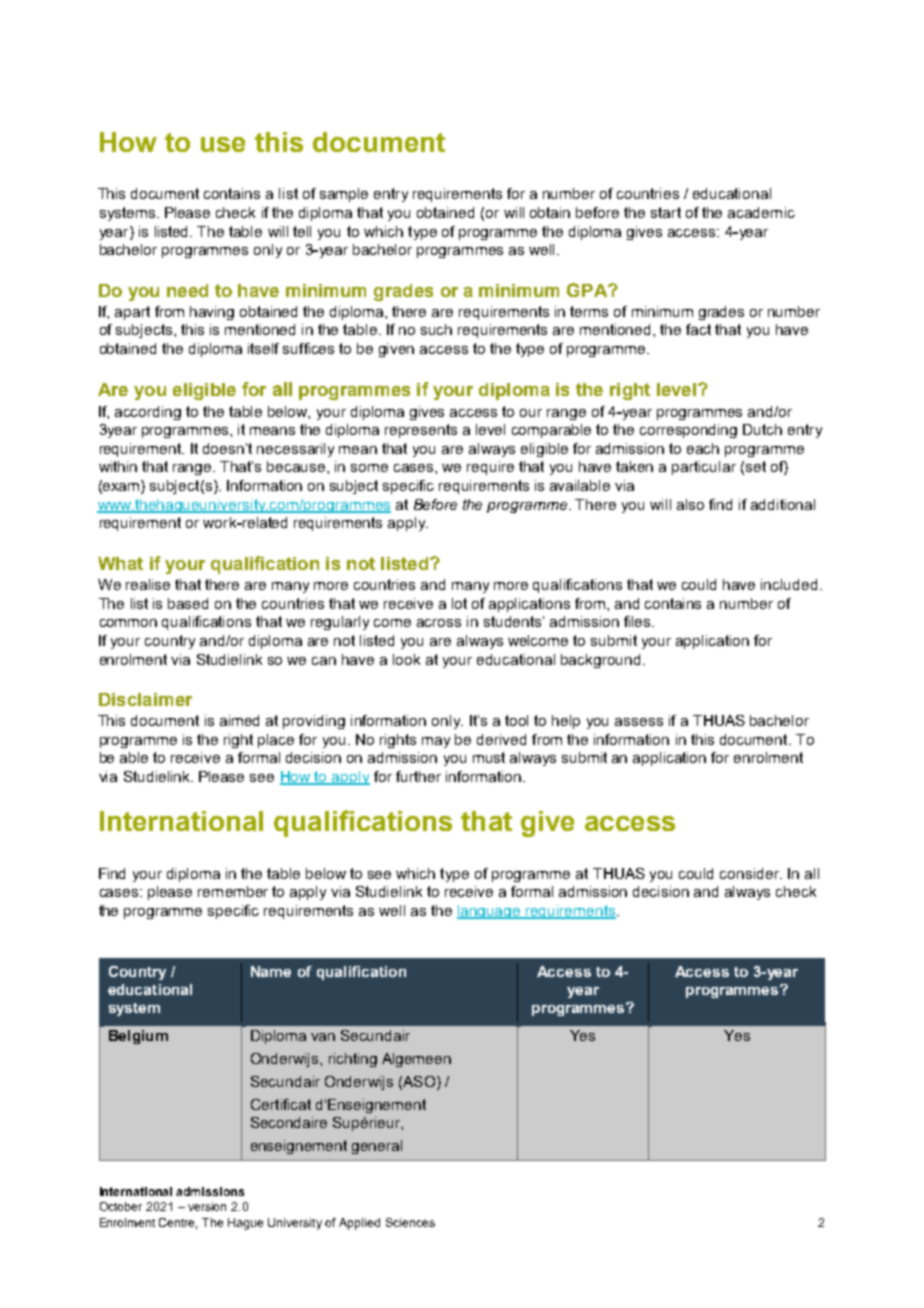 This document has height=1308, width=924. Describe the element at coordinates (490, 912) in the document. I see `language` at that location.
